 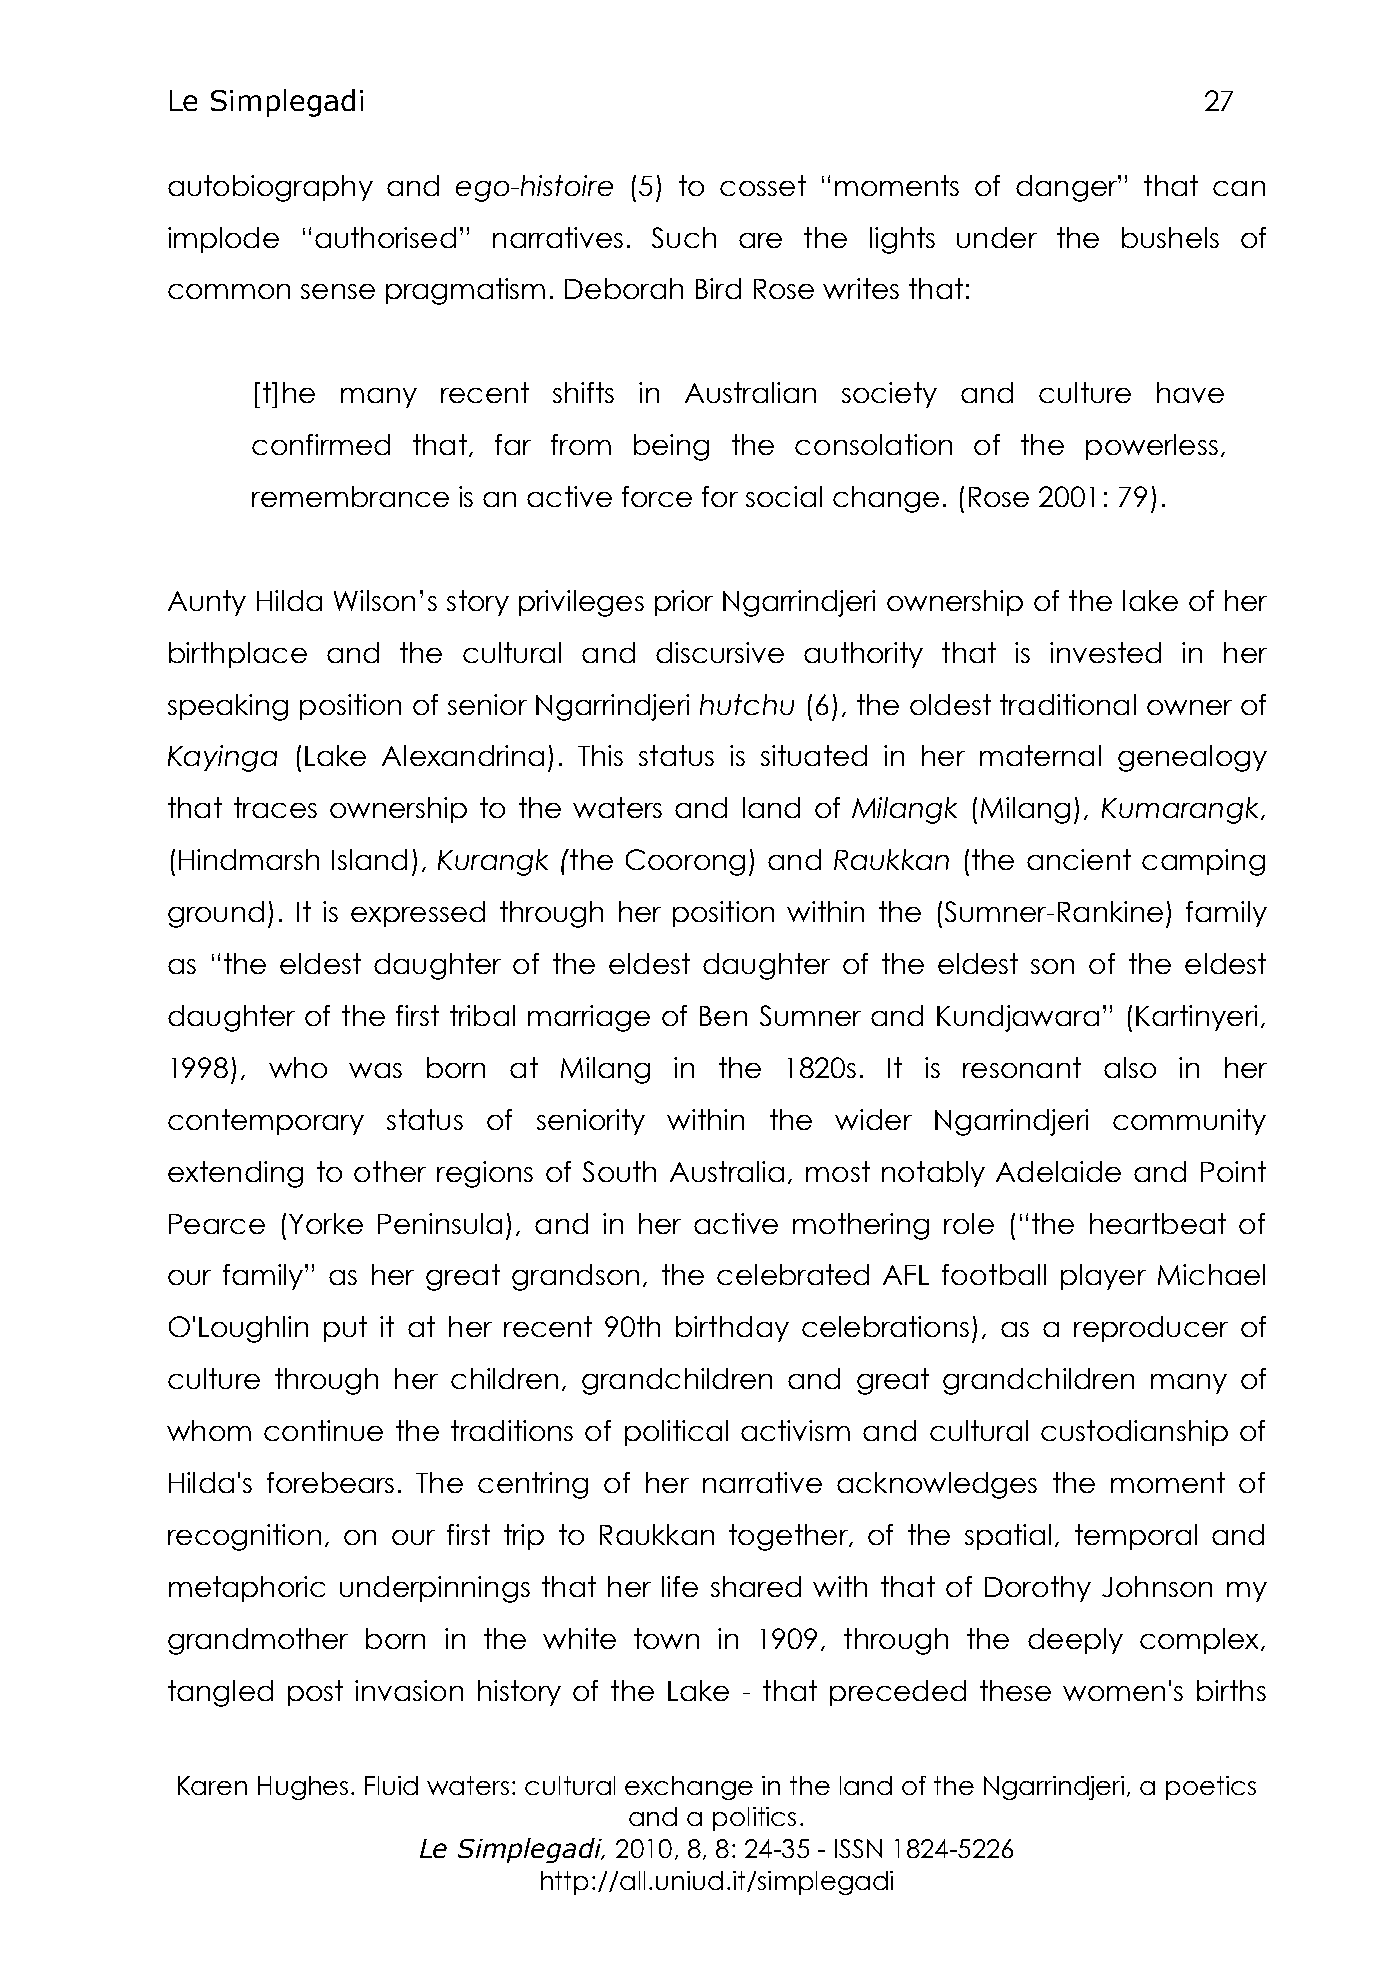 What do you see at coordinates (723, 1016) in the screenshot?
I see `Ben` at bounding box center [723, 1016].
